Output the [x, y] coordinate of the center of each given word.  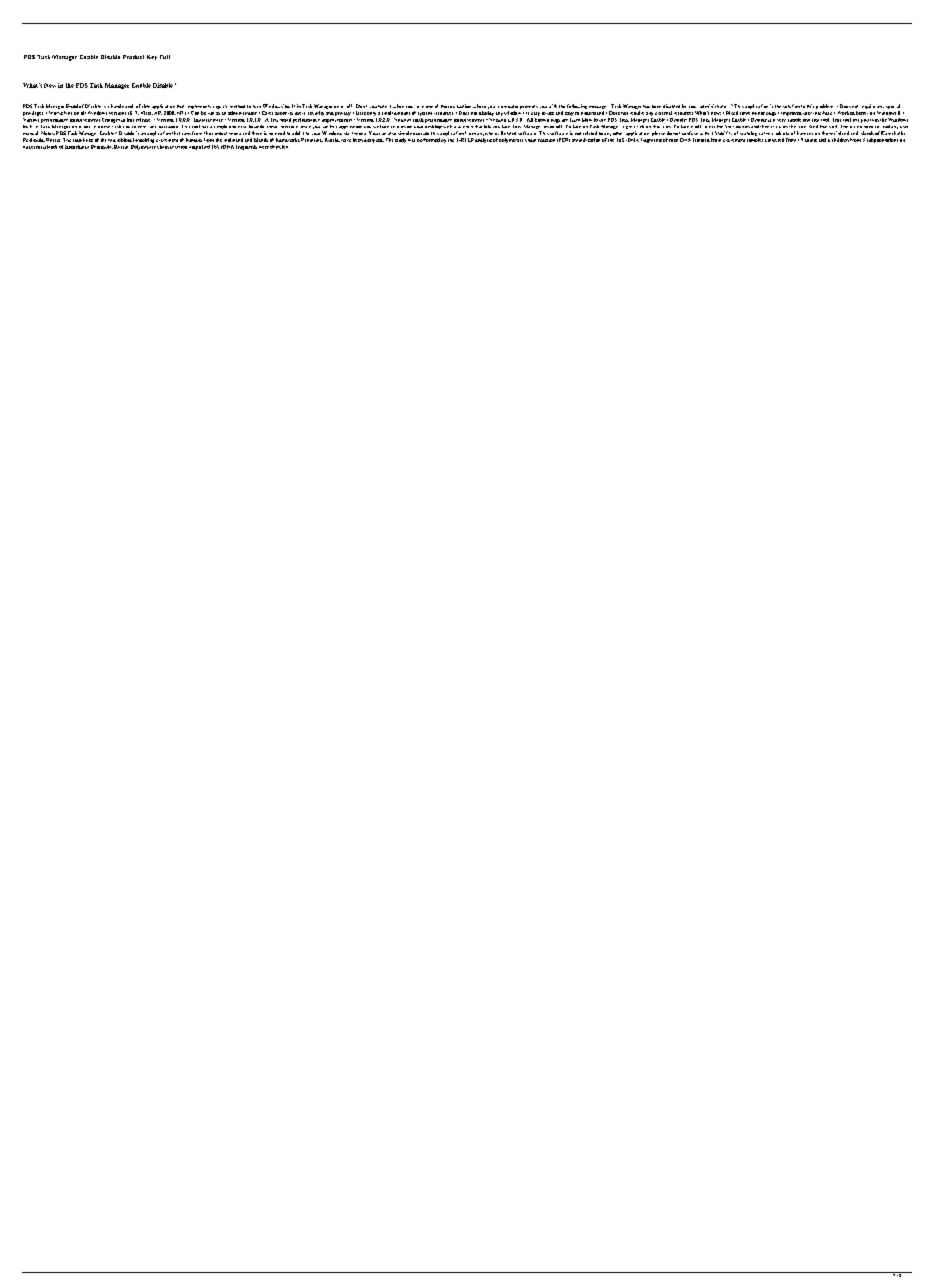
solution [791, 106]
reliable [143, 106]
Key [152, 57]
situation [462, 106]
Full [165, 57]
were [264, 147]
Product [133, 57]
